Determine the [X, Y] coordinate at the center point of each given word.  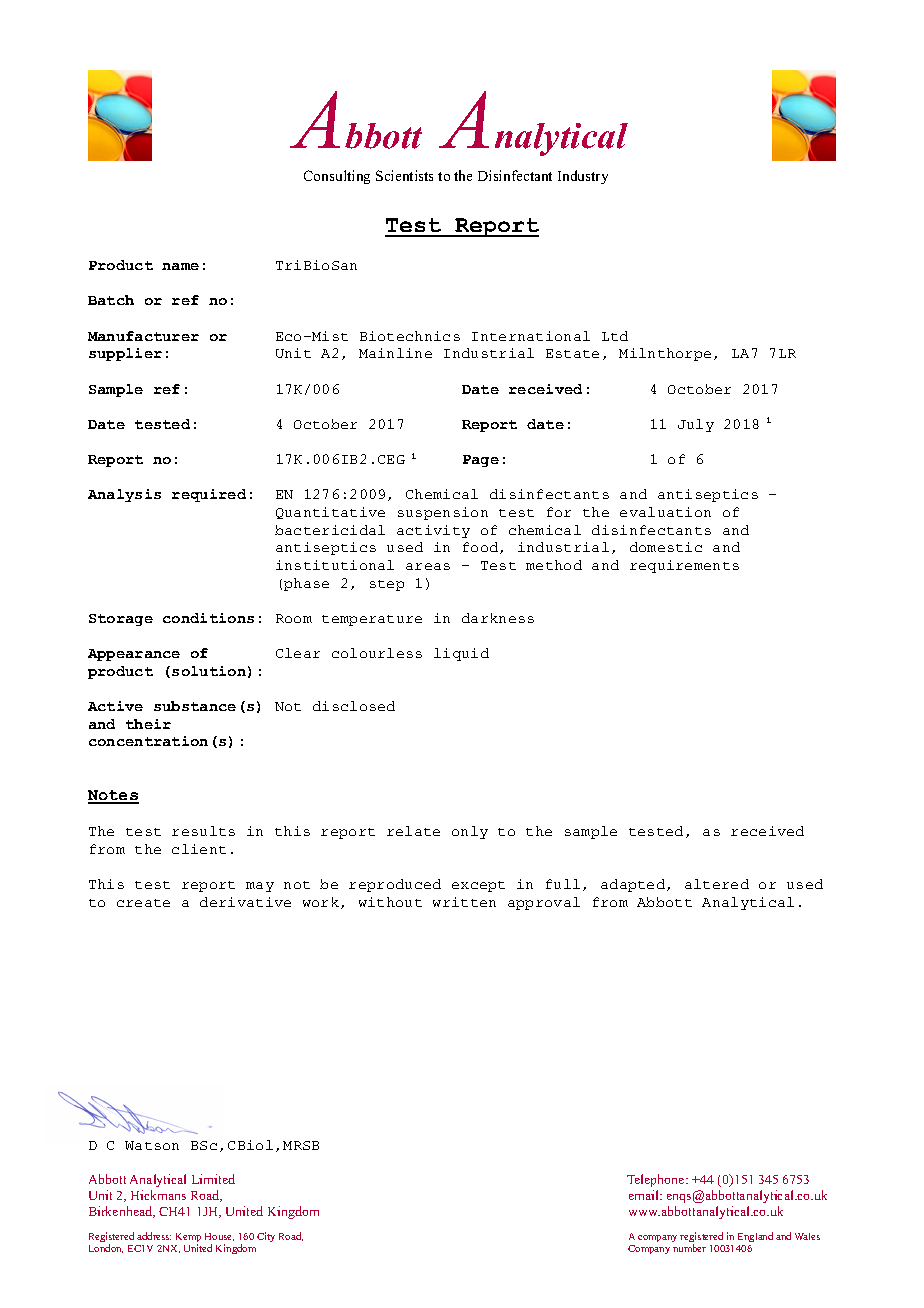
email [645, 1195]
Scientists [404, 175]
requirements [684, 566]
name [180, 266]
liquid [461, 654]
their [148, 724]
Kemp [188, 1239]
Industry [583, 177]
